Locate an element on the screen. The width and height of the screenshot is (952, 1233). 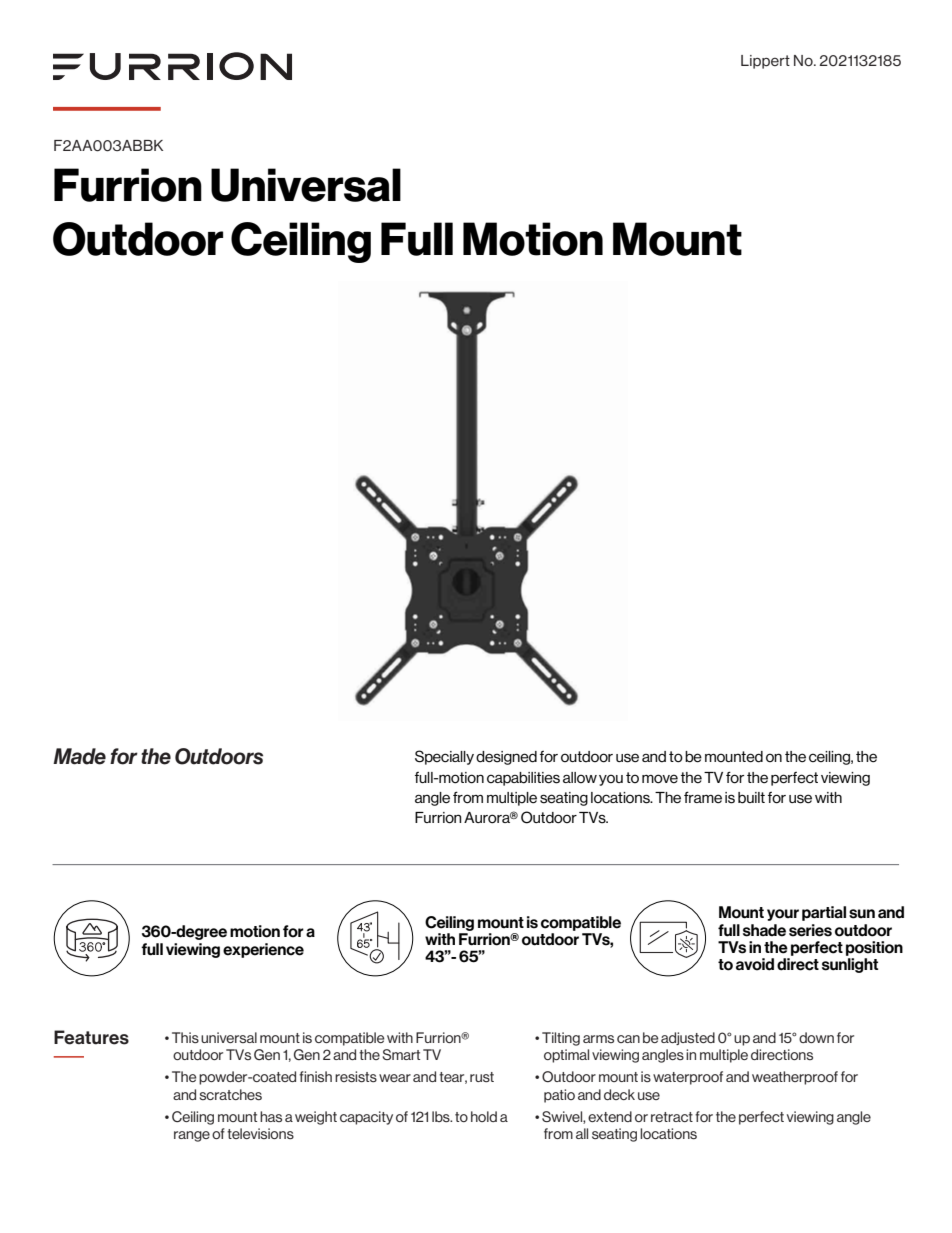
allow is located at coordinates (580, 777).
